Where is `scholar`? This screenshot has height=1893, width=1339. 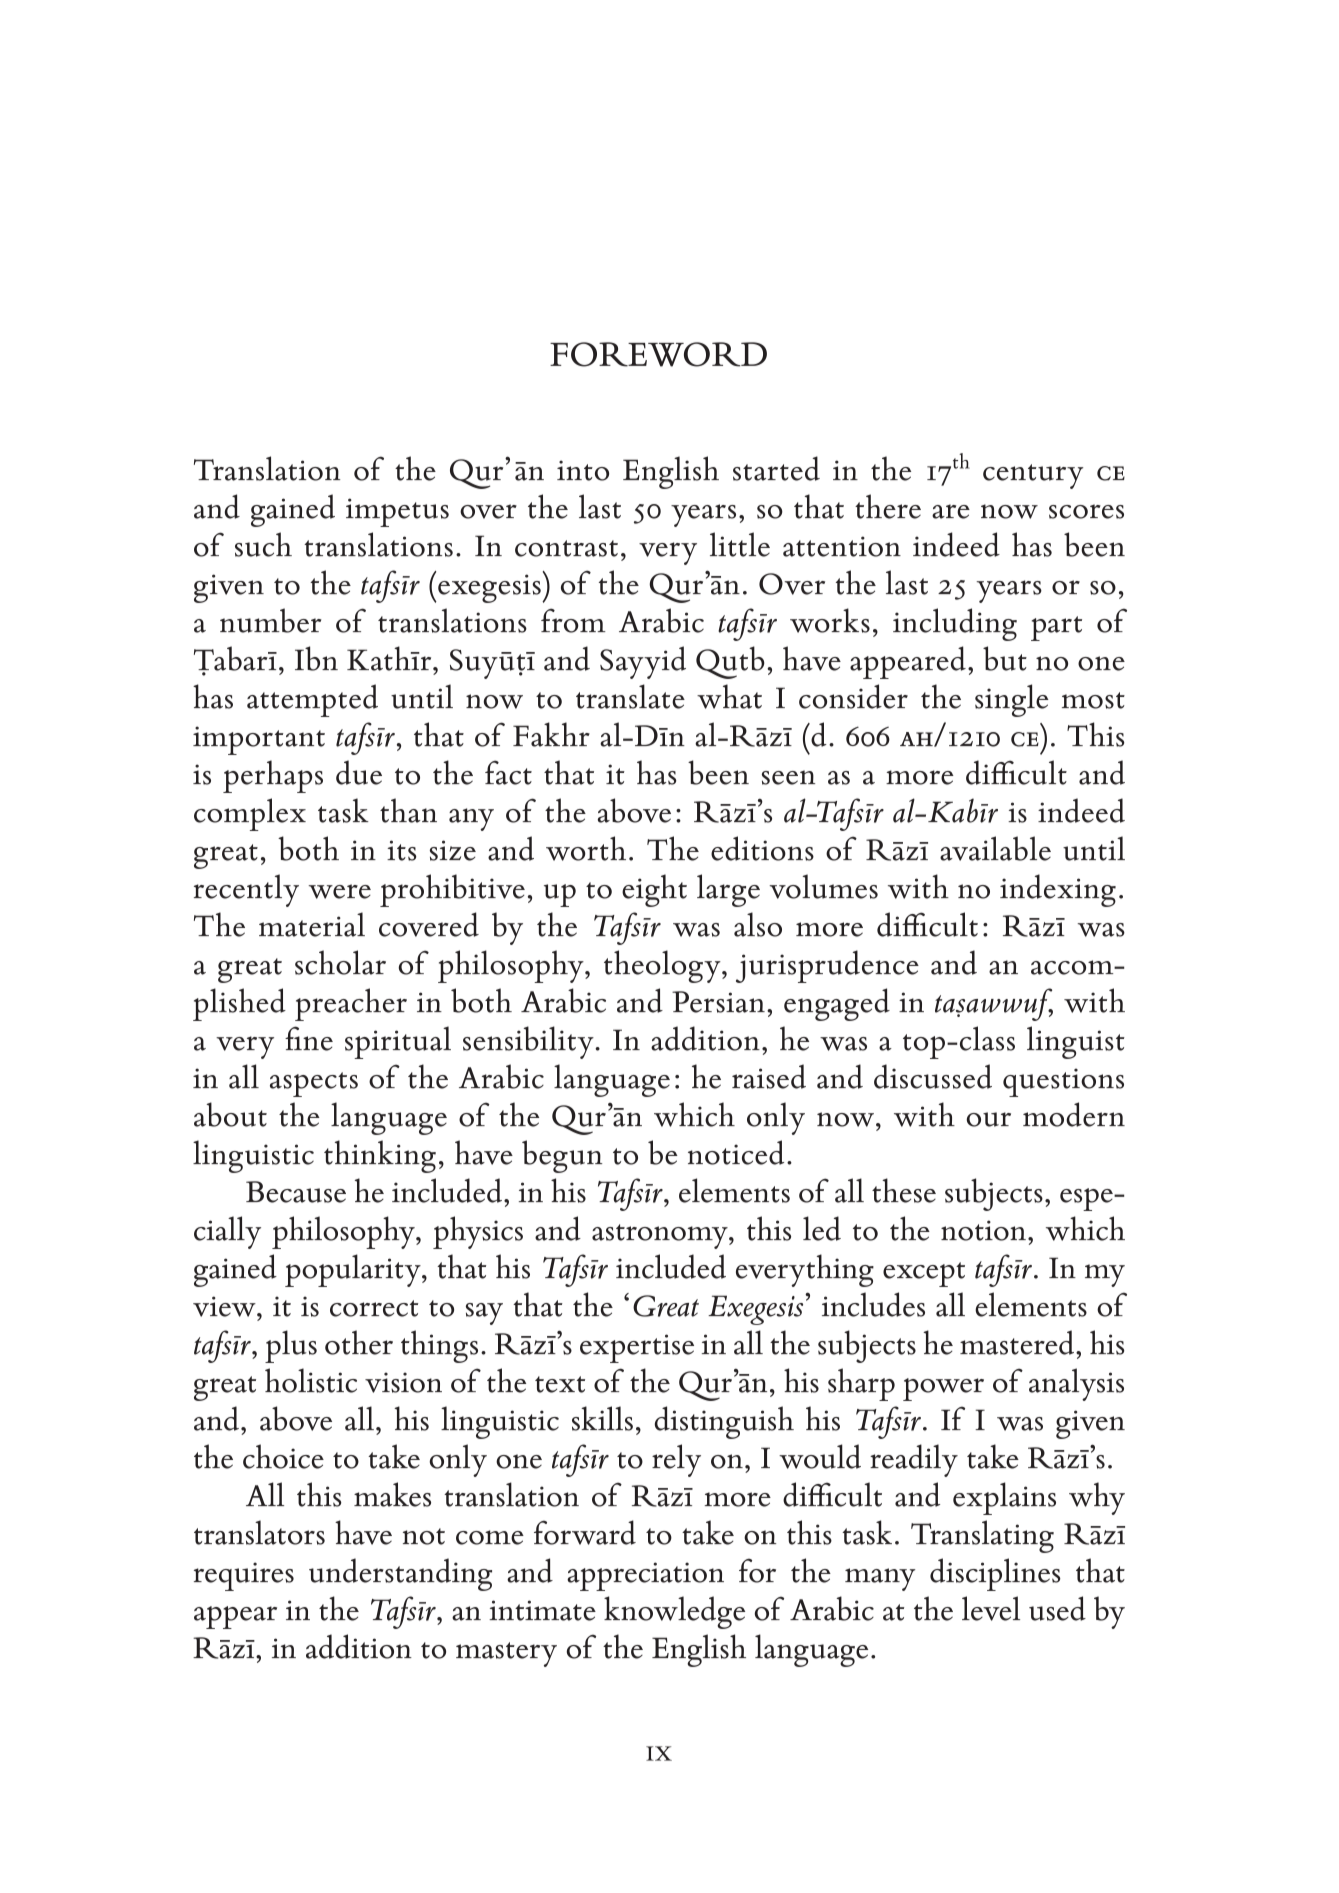 scholar is located at coordinates (340, 962).
